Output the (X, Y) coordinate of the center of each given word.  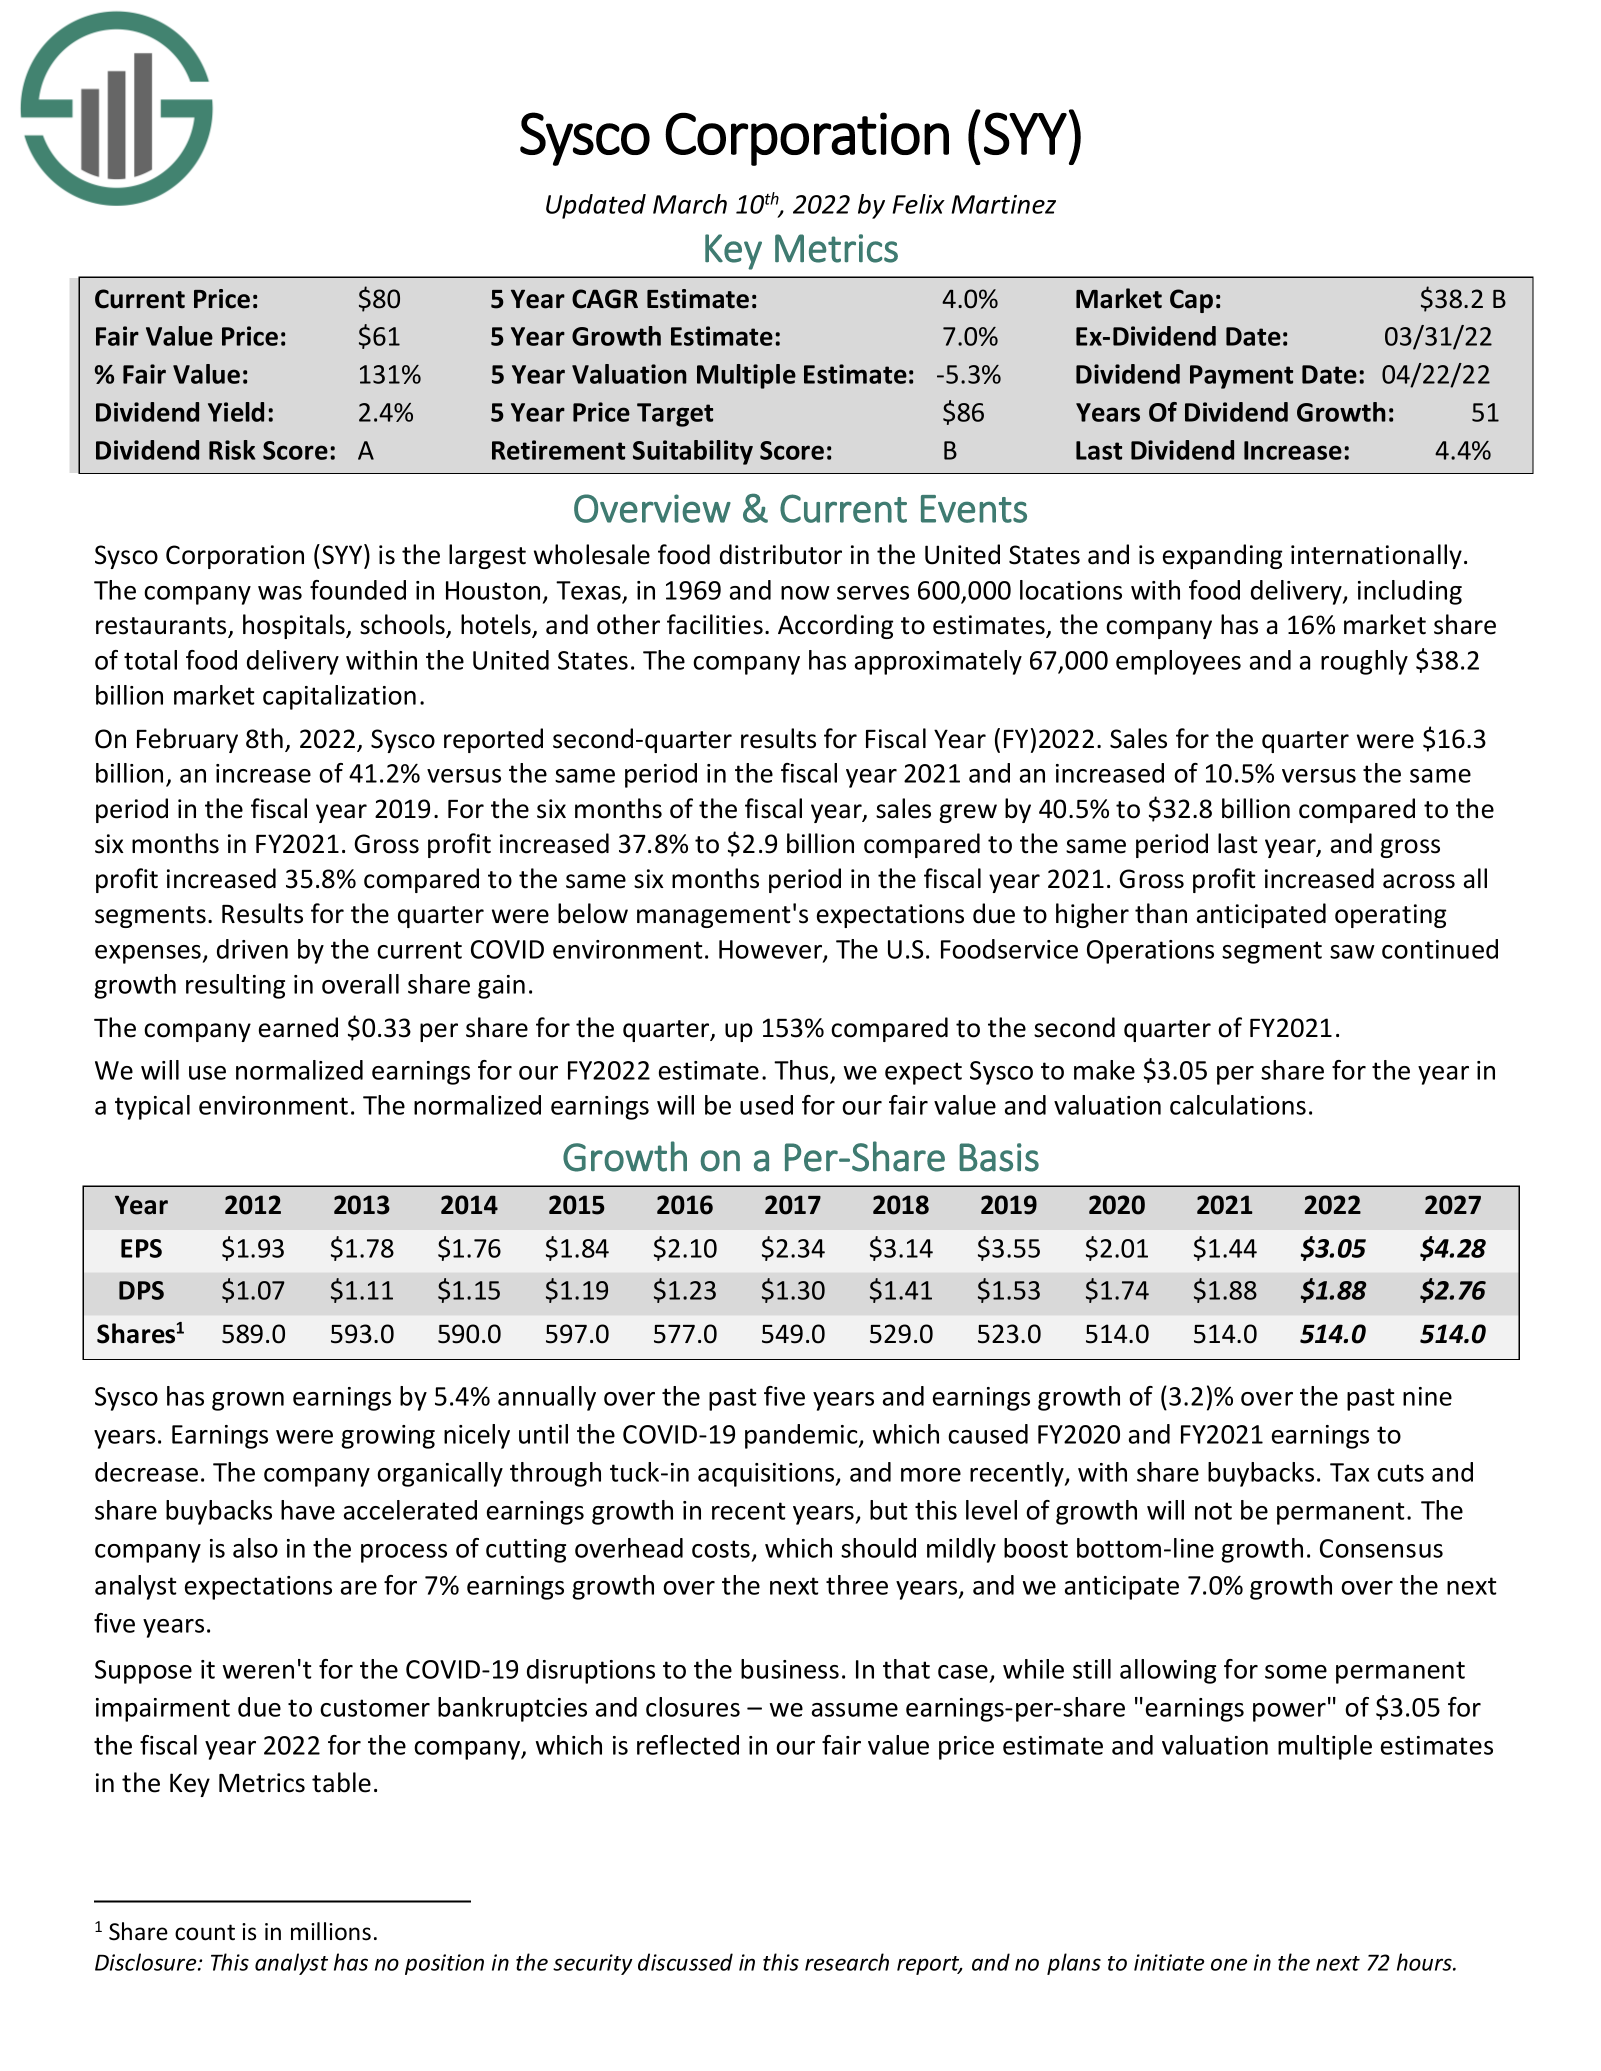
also (255, 1548)
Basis (999, 1157)
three (857, 1585)
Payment (1241, 377)
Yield (236, 412)
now (805, 593)
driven (252, 949)
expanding (1222, 556)
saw (1352, 952)
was (280, 593)
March (690, 204)
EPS (141, 1248)
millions (331, 1931)
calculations (1238, 1105)
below (593, 913)
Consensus (1381, 1548)
